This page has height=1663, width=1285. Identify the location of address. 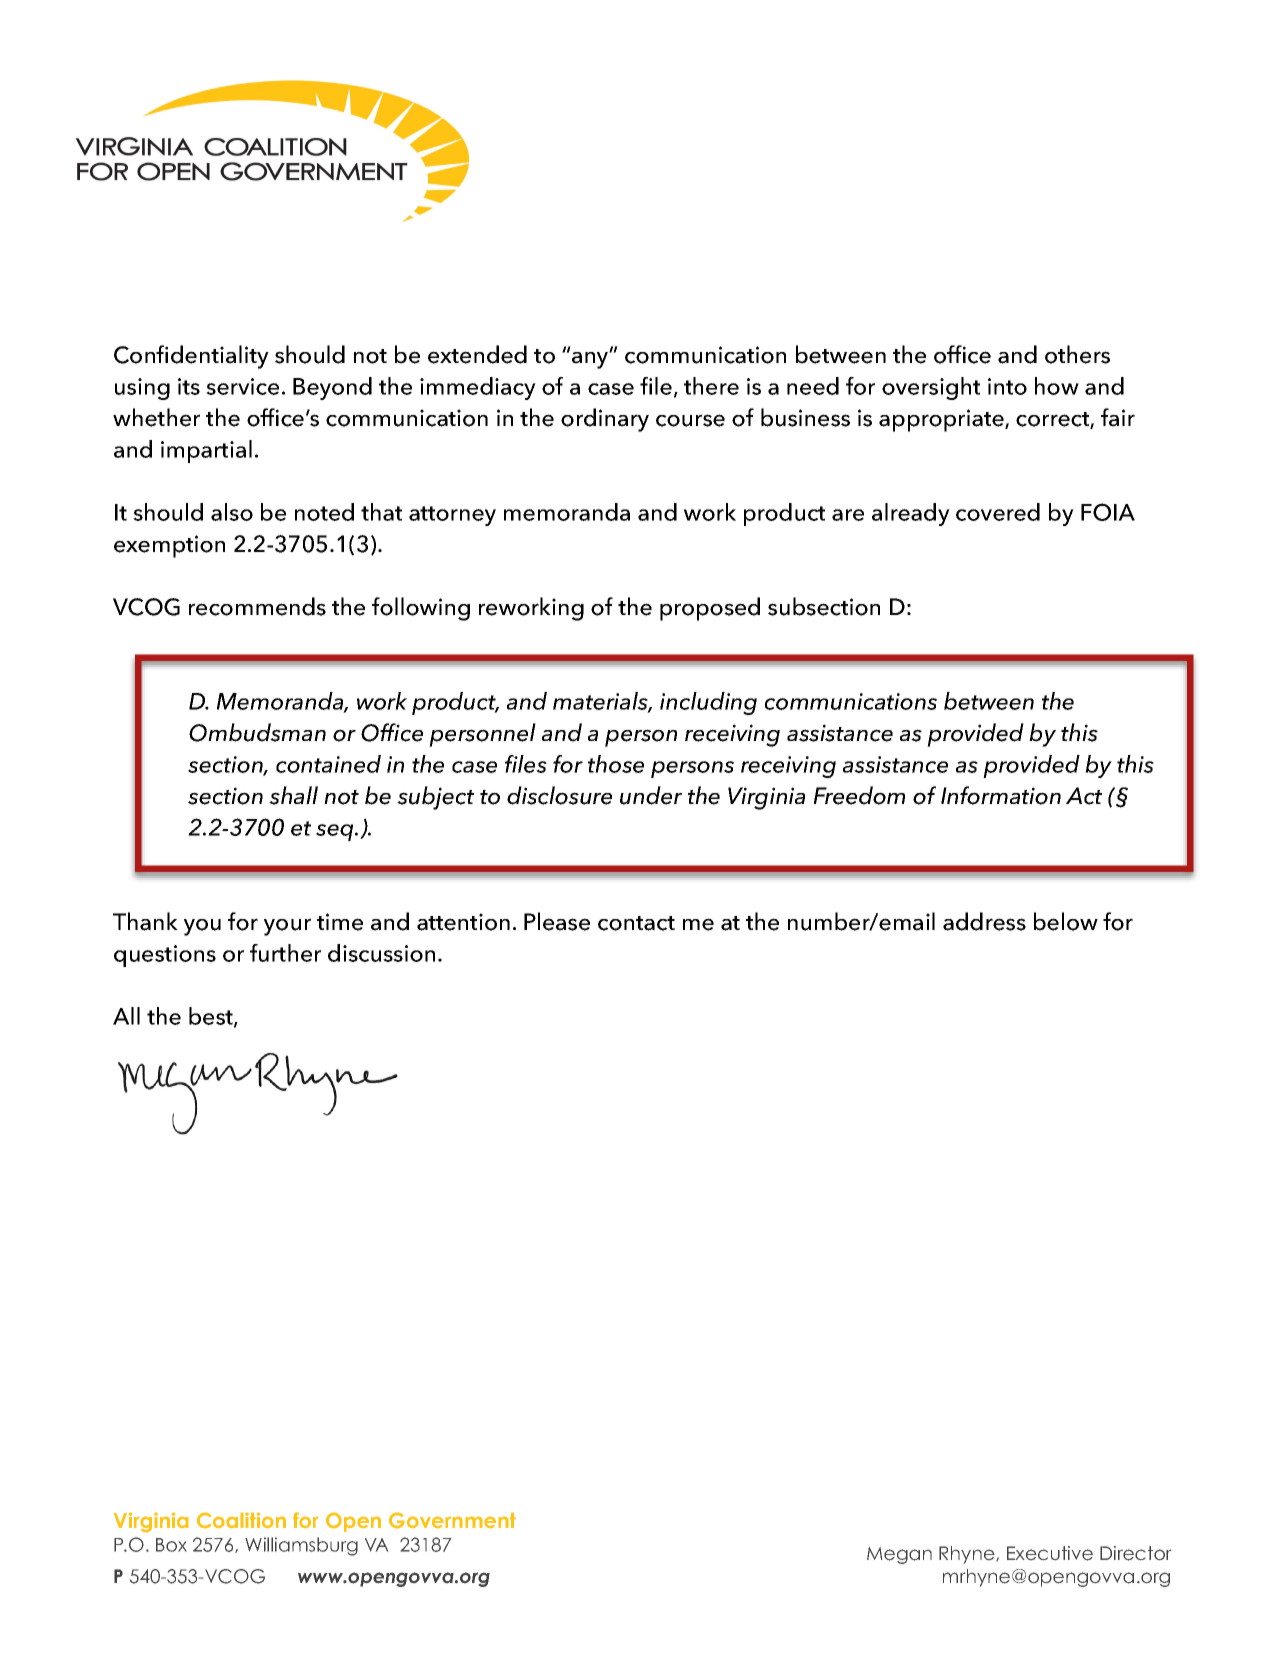
(984, 921).
